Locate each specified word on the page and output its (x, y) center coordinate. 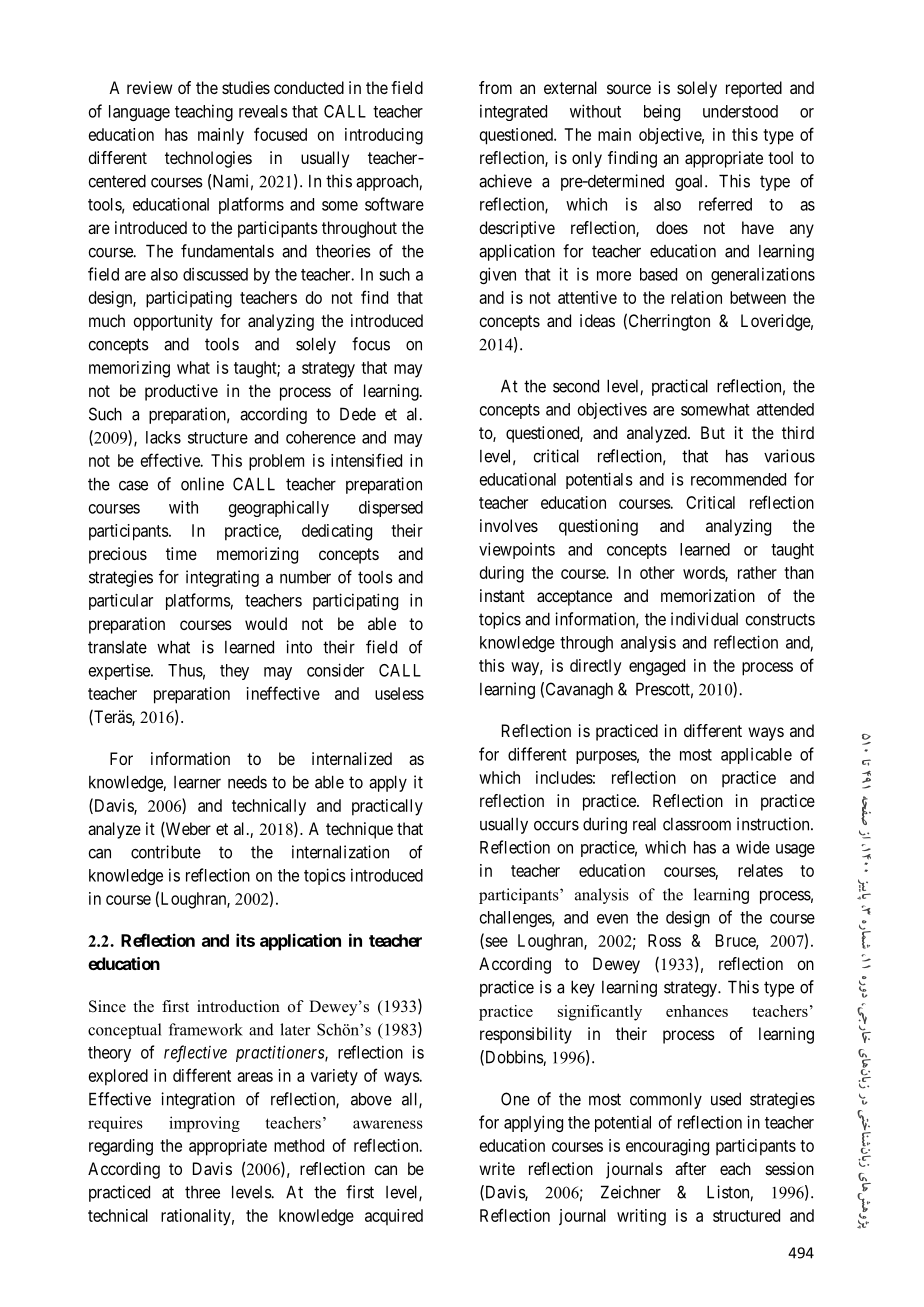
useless (399, 693)
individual (704, 619)
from (495, 87)
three (202, 1192)
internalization (340, 852)
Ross (664, 940)
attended (785, 409)
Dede (358, 414)
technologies (208, 159)
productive (181, 392)
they (234, 672)
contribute (166, 852)
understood (740, 111)
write (497, 1168)
